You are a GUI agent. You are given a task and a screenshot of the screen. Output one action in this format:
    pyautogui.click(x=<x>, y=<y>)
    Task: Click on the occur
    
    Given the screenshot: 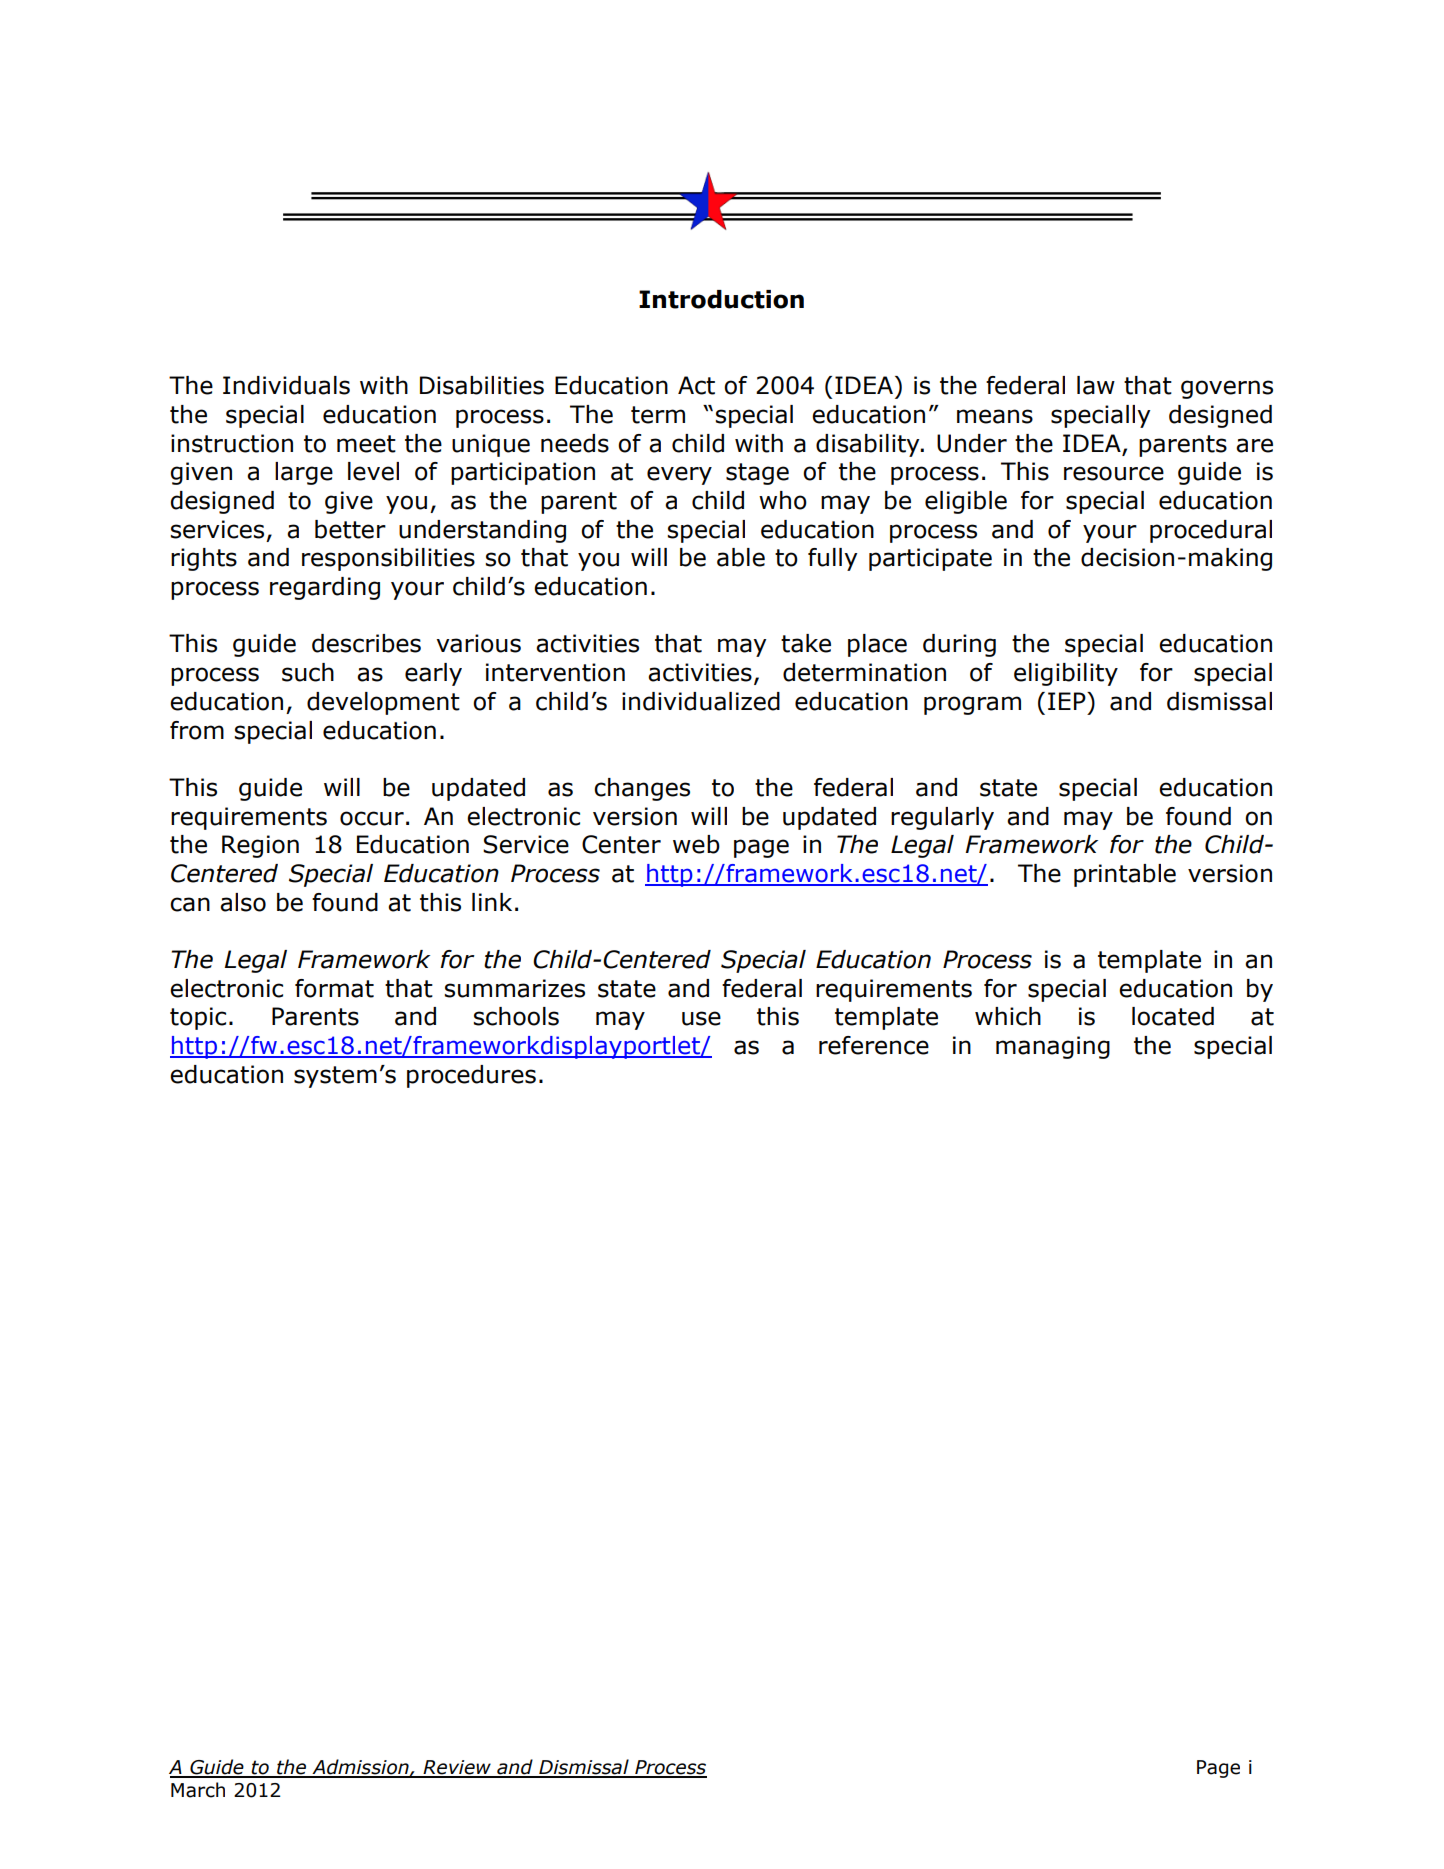 What is the action you would take?
    pyautogui.click(x=372, y=818)
